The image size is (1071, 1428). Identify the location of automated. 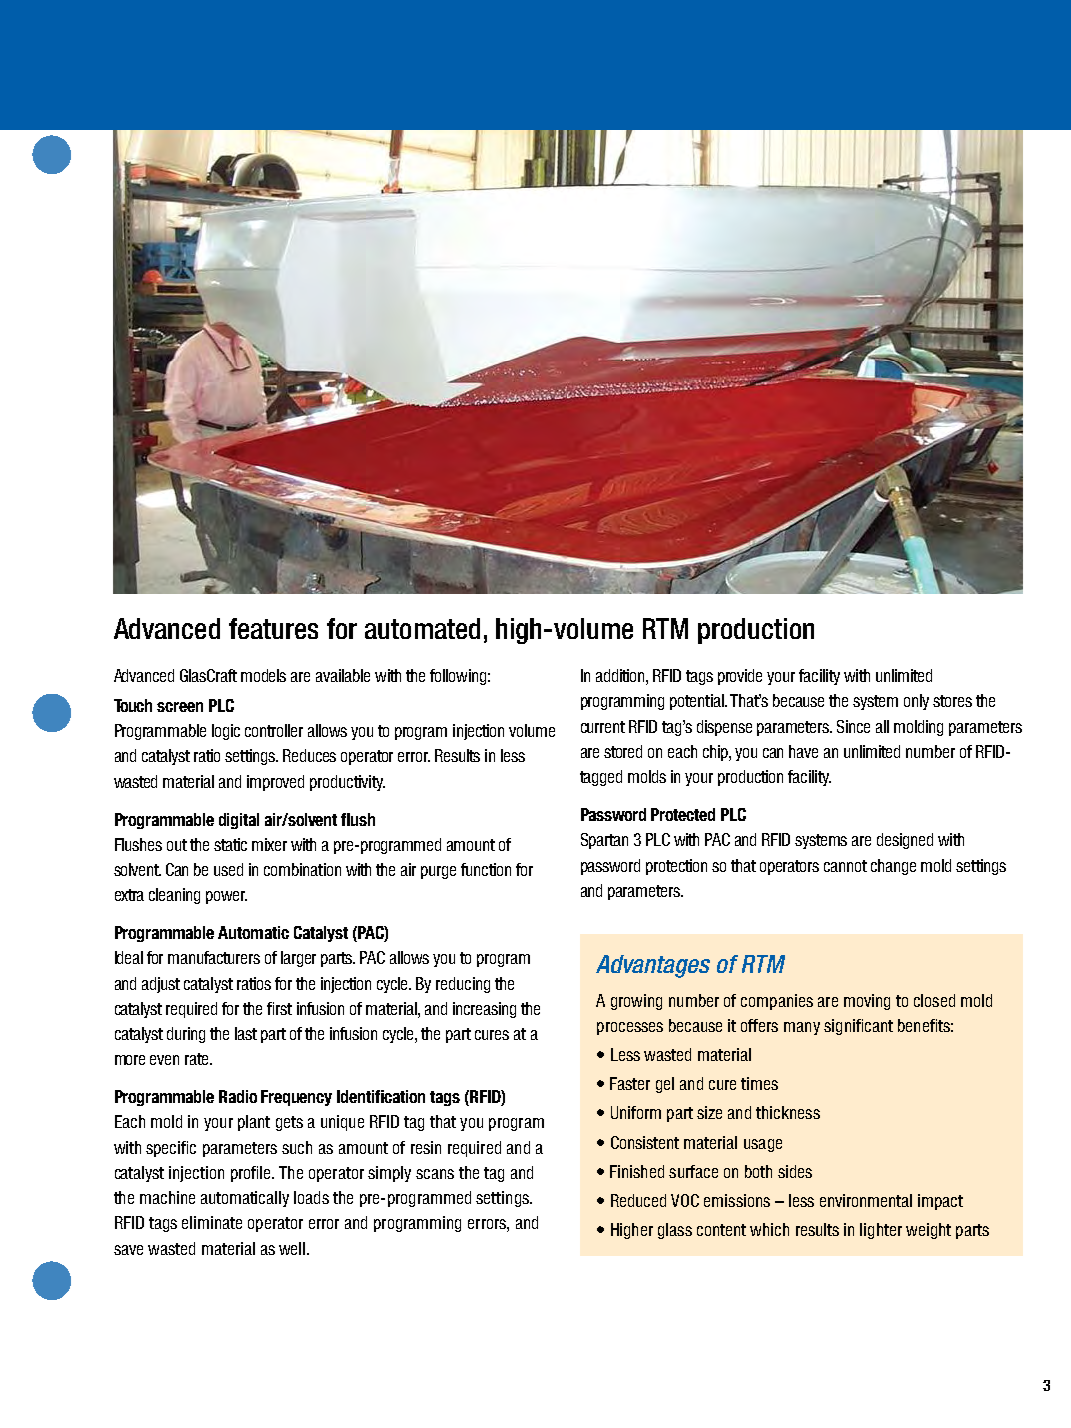
(422, 628).
